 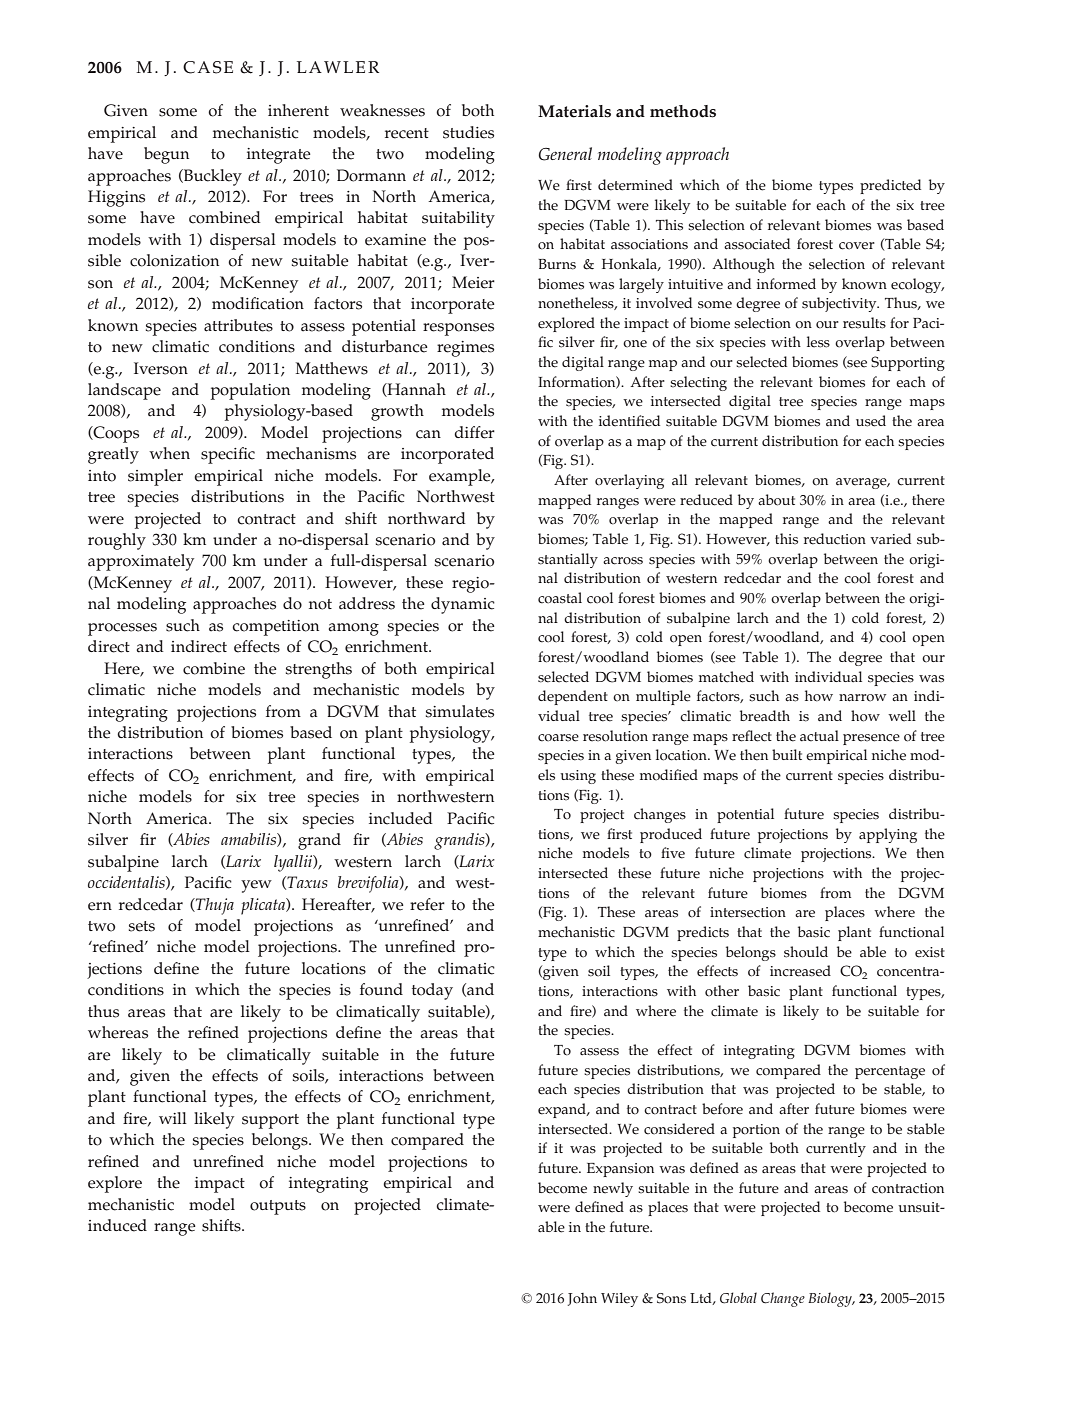 What do you see at coordinates (560, 598) in the screenshot?
I see `coastal` at bounding box center [560, 598].
